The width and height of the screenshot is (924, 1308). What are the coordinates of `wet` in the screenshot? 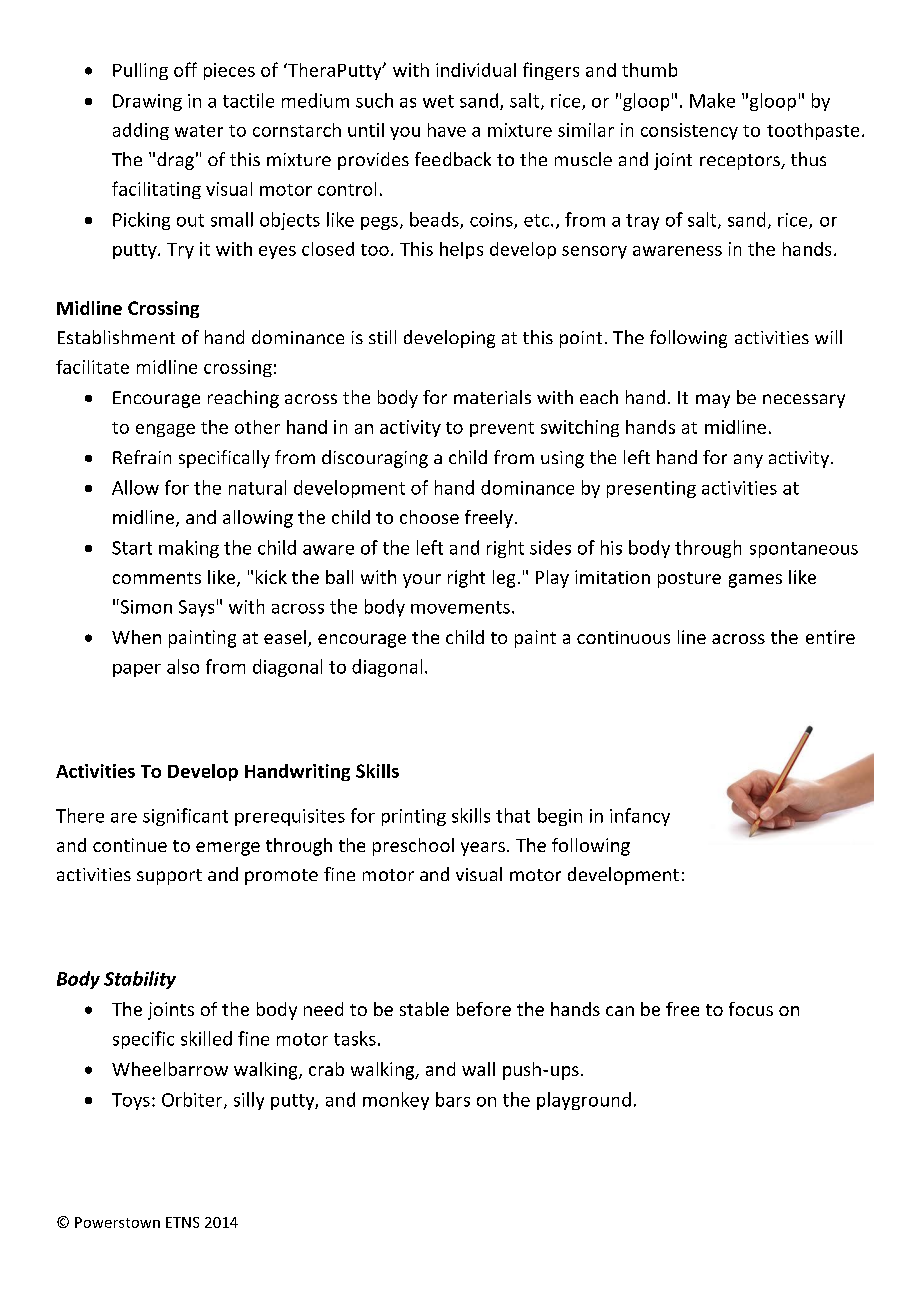 It's located at (438, 101).
